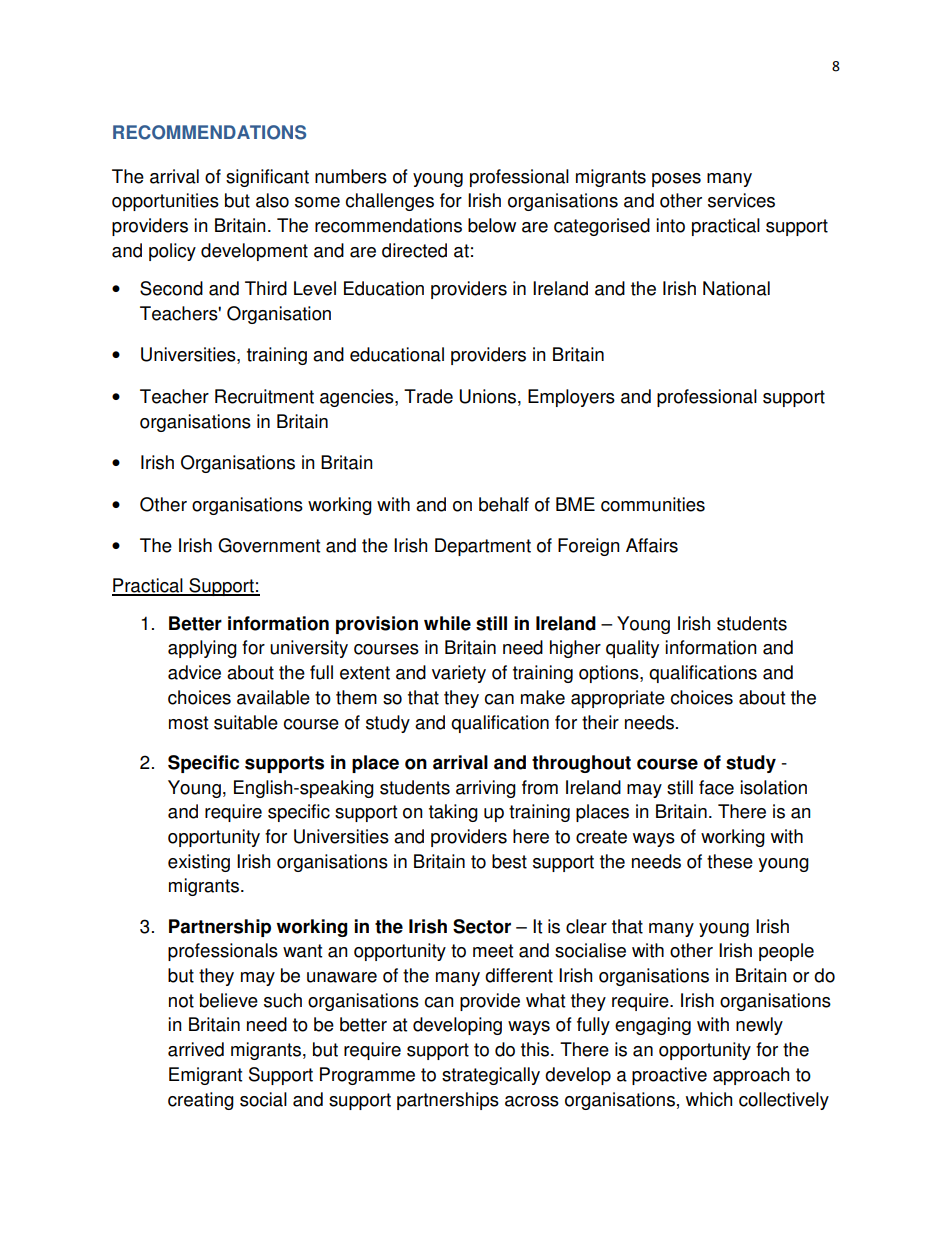 The image size is (952, 1233). I want to click on face, so click(716, 787).
